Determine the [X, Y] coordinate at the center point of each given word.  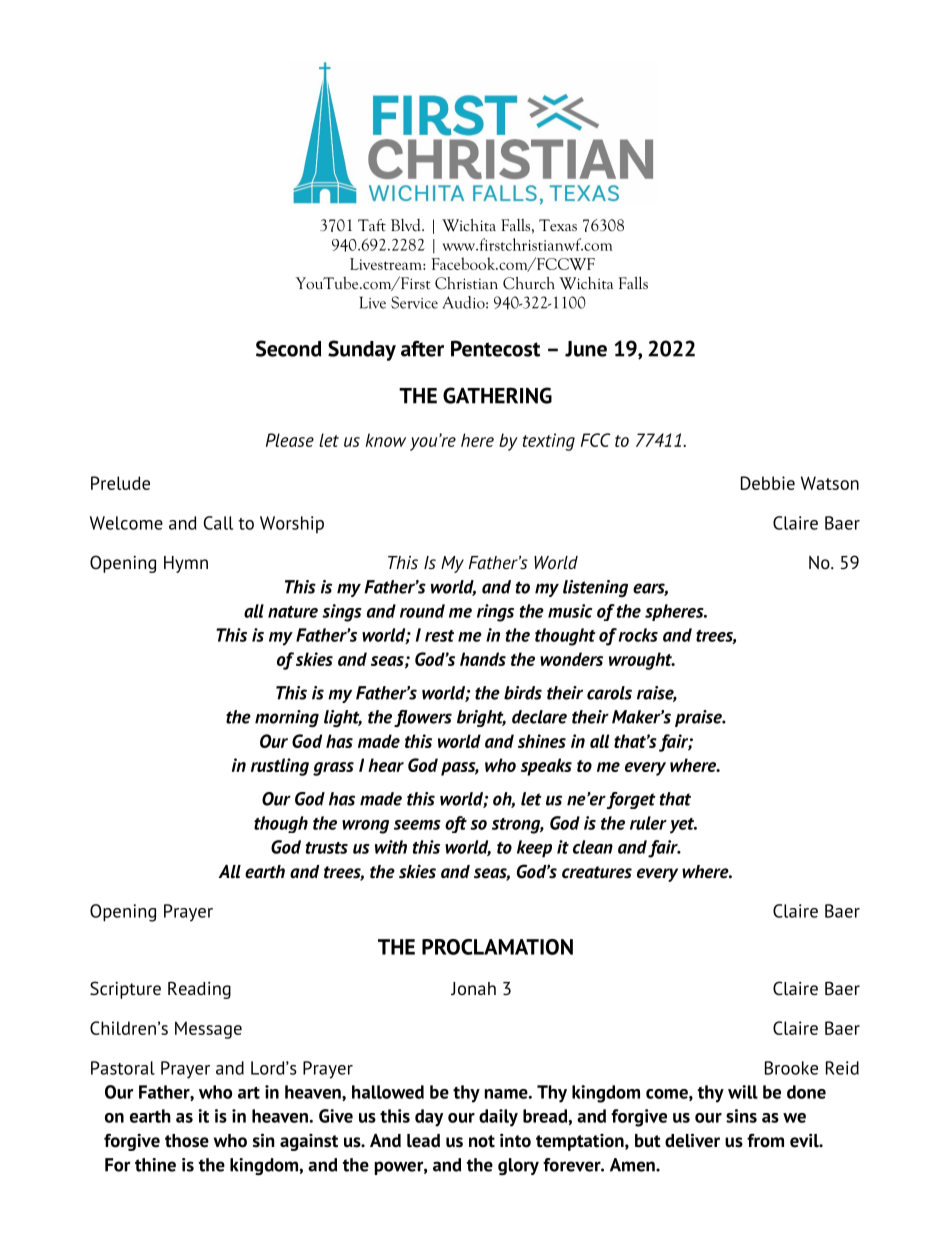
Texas [558, 225]
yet [683, 826]
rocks [638, 635]
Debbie [768, 483]
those [187, 1141]
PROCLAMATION [497, 947]
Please [290, 440]
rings [495, 613]
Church [529, 283]
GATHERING [497, 395]
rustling [280, 767]
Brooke [791, 1068]
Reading [199, 990]
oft [456, 824]
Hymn [186, 564]
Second [288, 348]
